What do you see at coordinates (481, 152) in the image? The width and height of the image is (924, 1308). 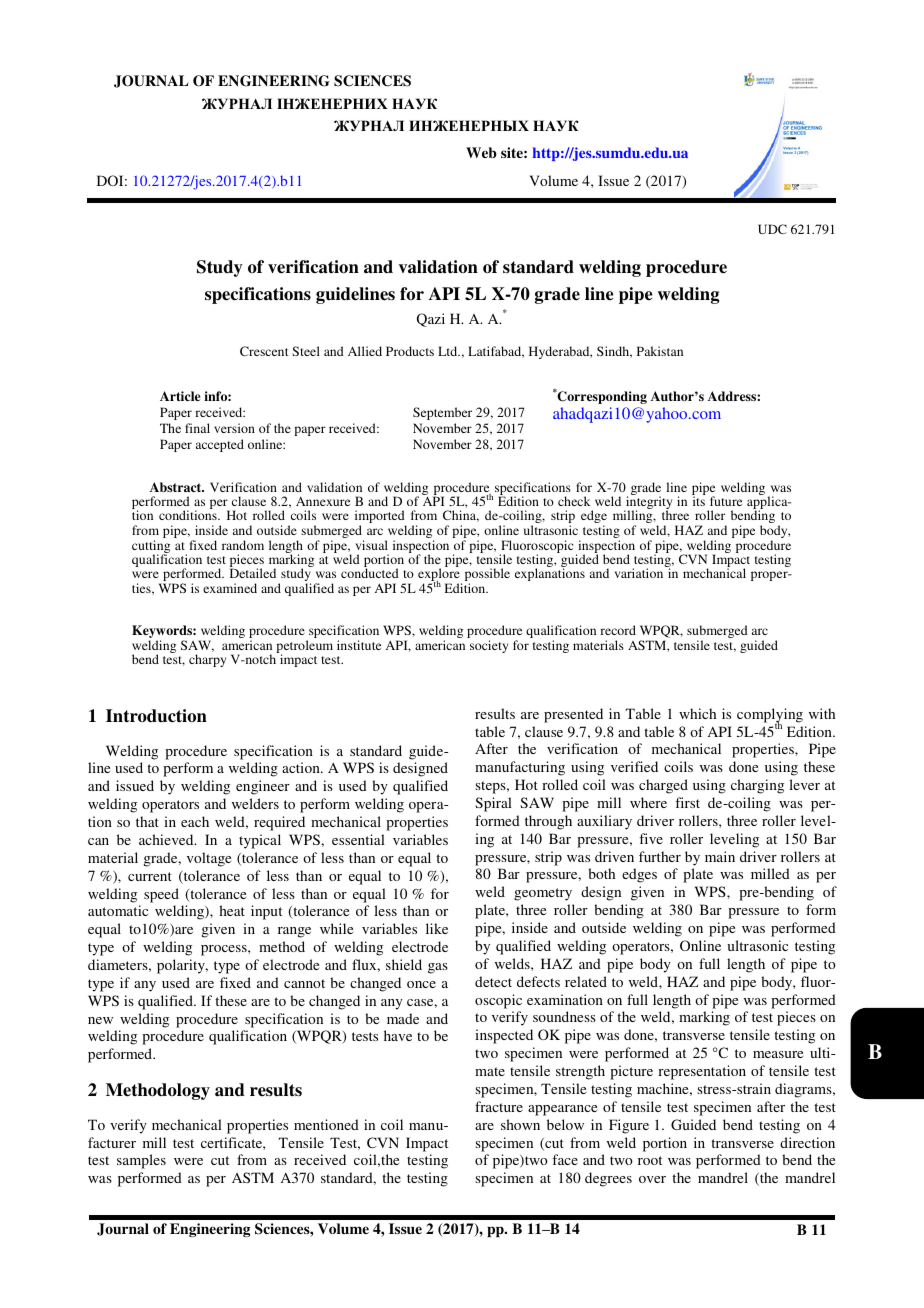 I see `Web` at bounding box center [481, 152].
